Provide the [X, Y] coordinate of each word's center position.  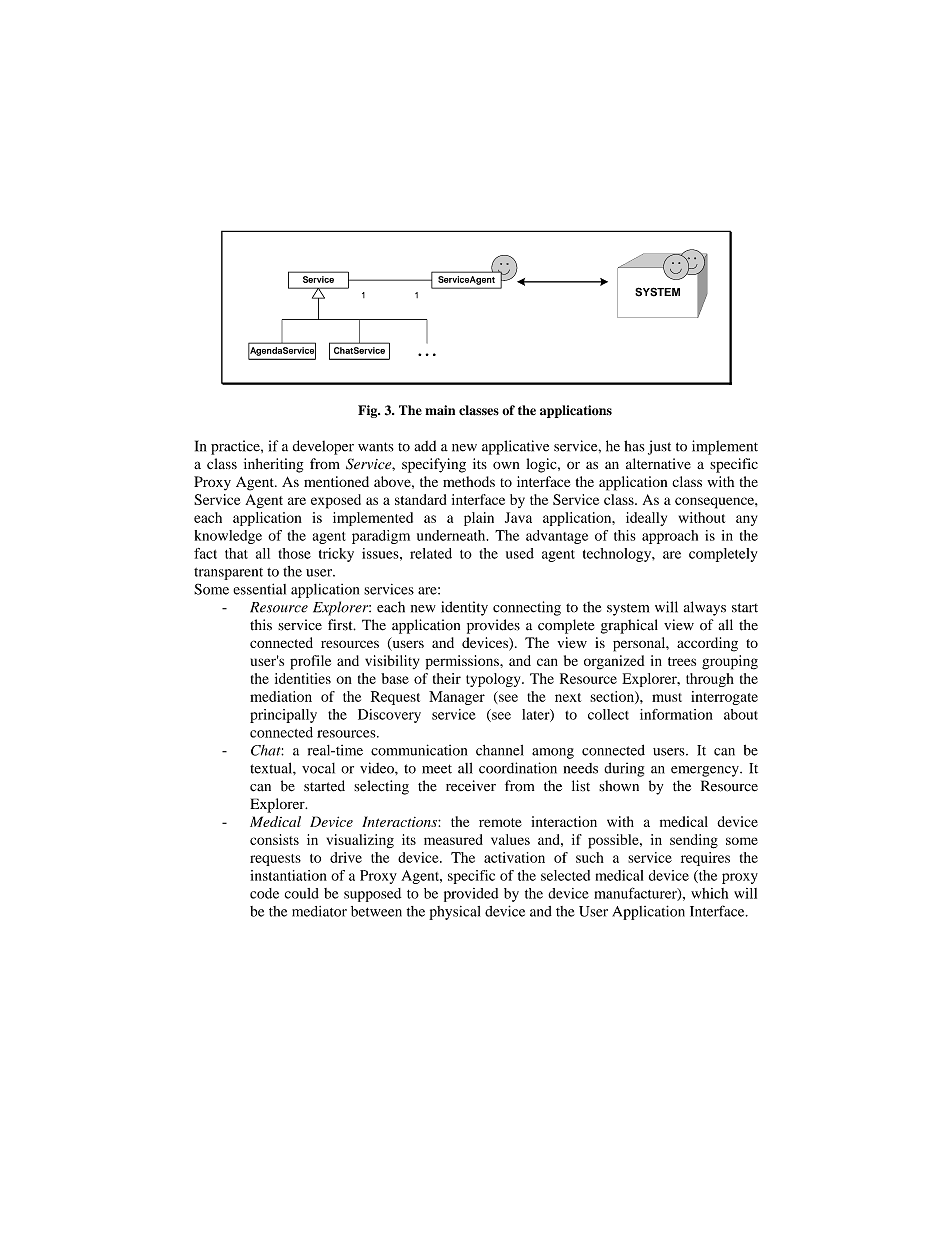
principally [283, 716]
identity [464, 608]
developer [323, 447]
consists [274, 839]
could [302, 893]
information [676, 714]
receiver [471, 786]
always [705, 608]
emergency [706, 771]
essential [259, 589]
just [659, 447]
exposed [336, 501]
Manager [457, 698]
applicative [515, 447]
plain [479, 519]
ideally [646, 519]
